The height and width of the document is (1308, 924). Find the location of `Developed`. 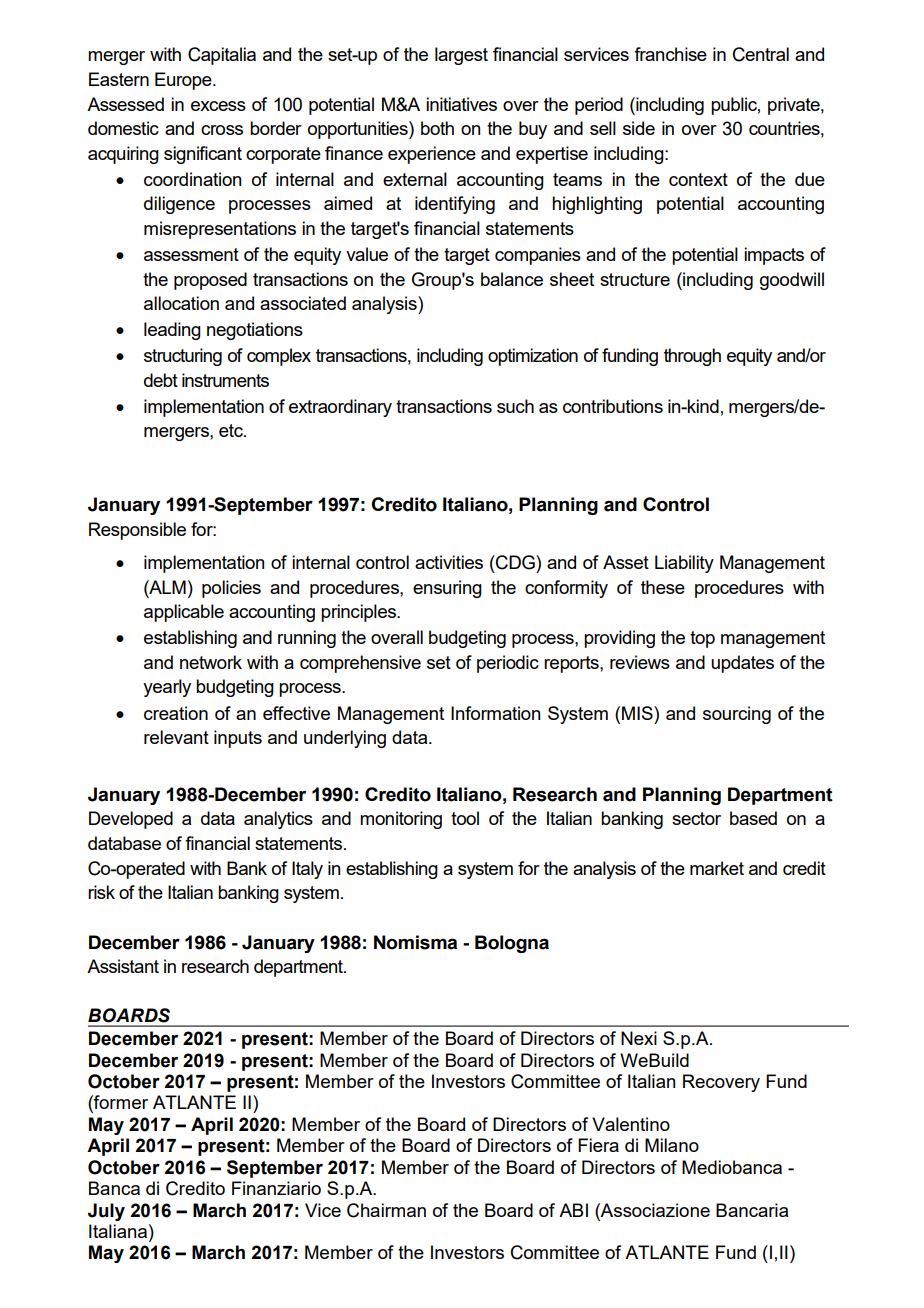

Developed is located at coordinates (131, 820).
